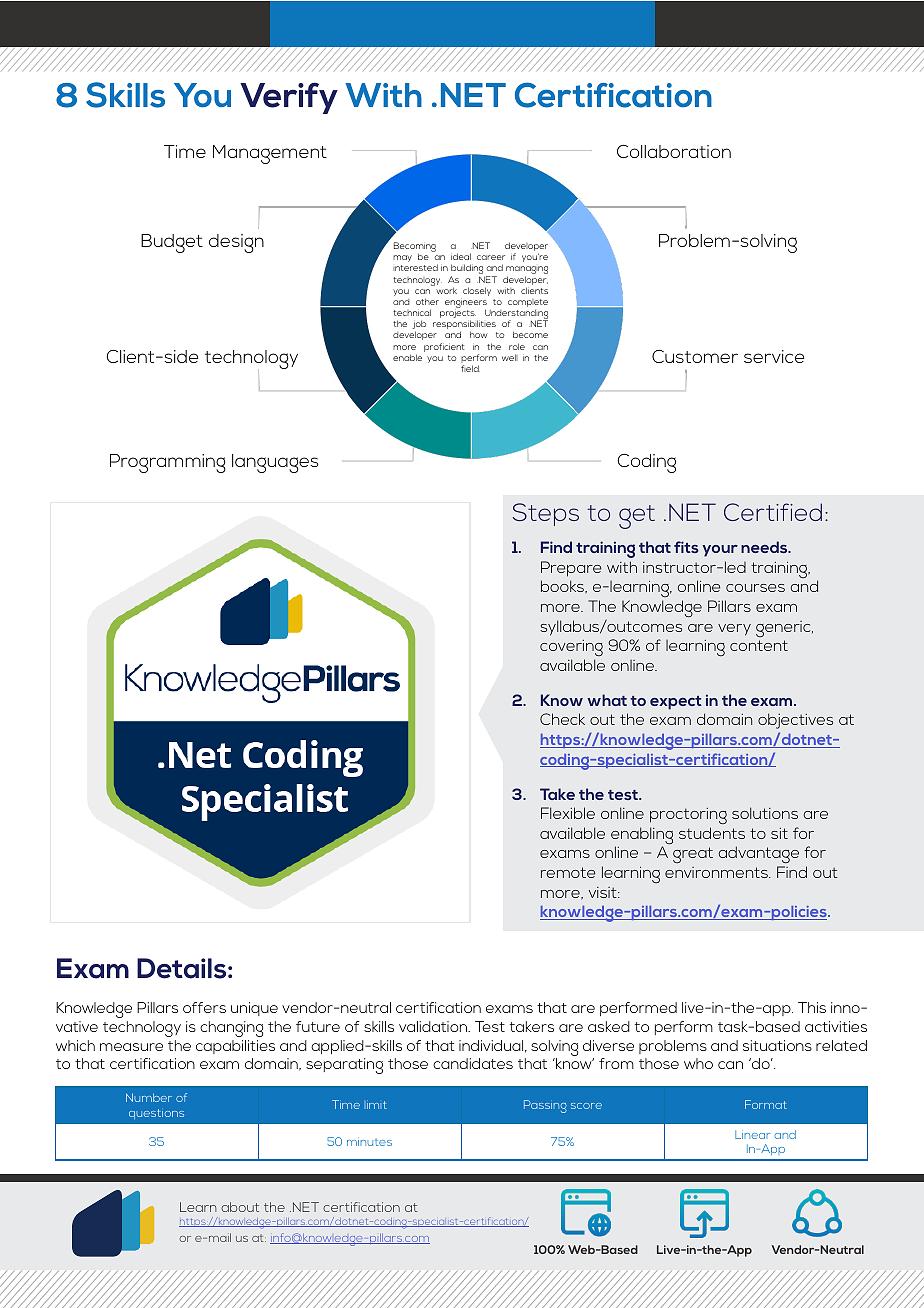  Describe the element at coordinates (168, 463) in the page. I see `Programming` at that location.
